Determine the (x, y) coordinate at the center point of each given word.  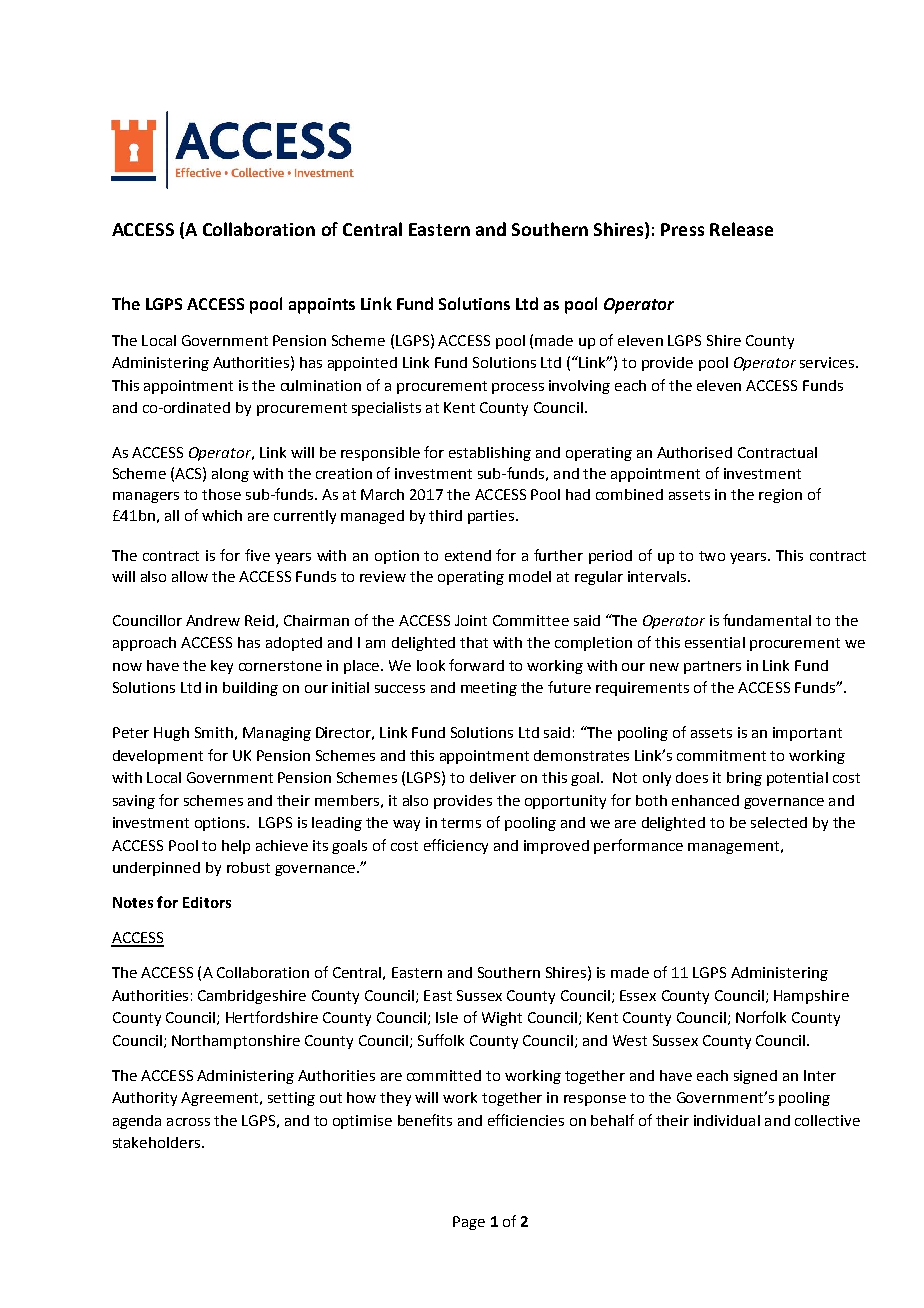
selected (779, 822)
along (230, 475)
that (474, 642)
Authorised (694, 452)
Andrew (213, 620)
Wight (502, 1019)
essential (715, 642)
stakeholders (156, 1142)
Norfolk (761, 1017)
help (236, 847)
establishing (490, 454)
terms (461, 823)
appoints (322, 306)
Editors (207, 902)
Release (741, 229)
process (518, 388)
